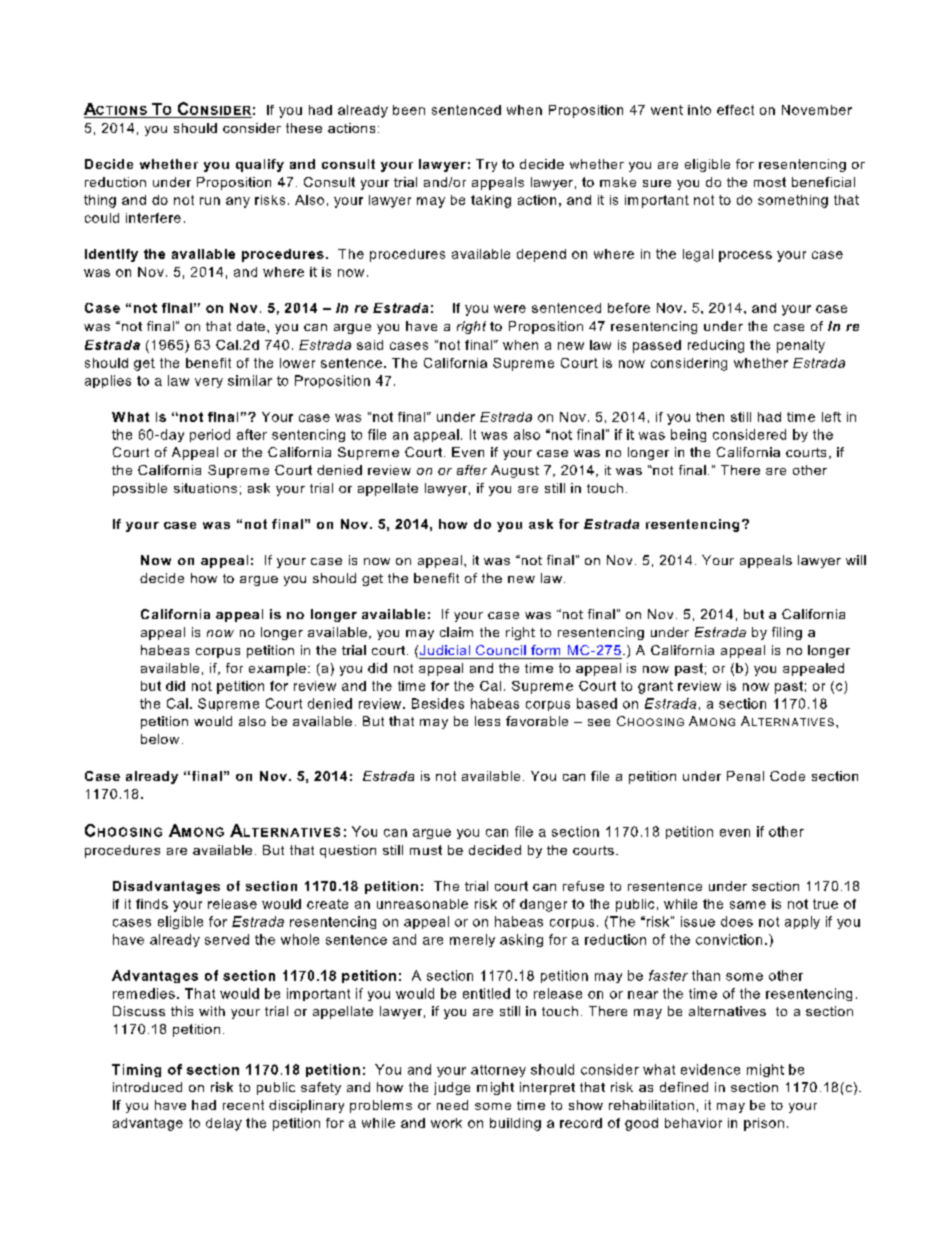  I want to click on qualify, so click(260, 165).
